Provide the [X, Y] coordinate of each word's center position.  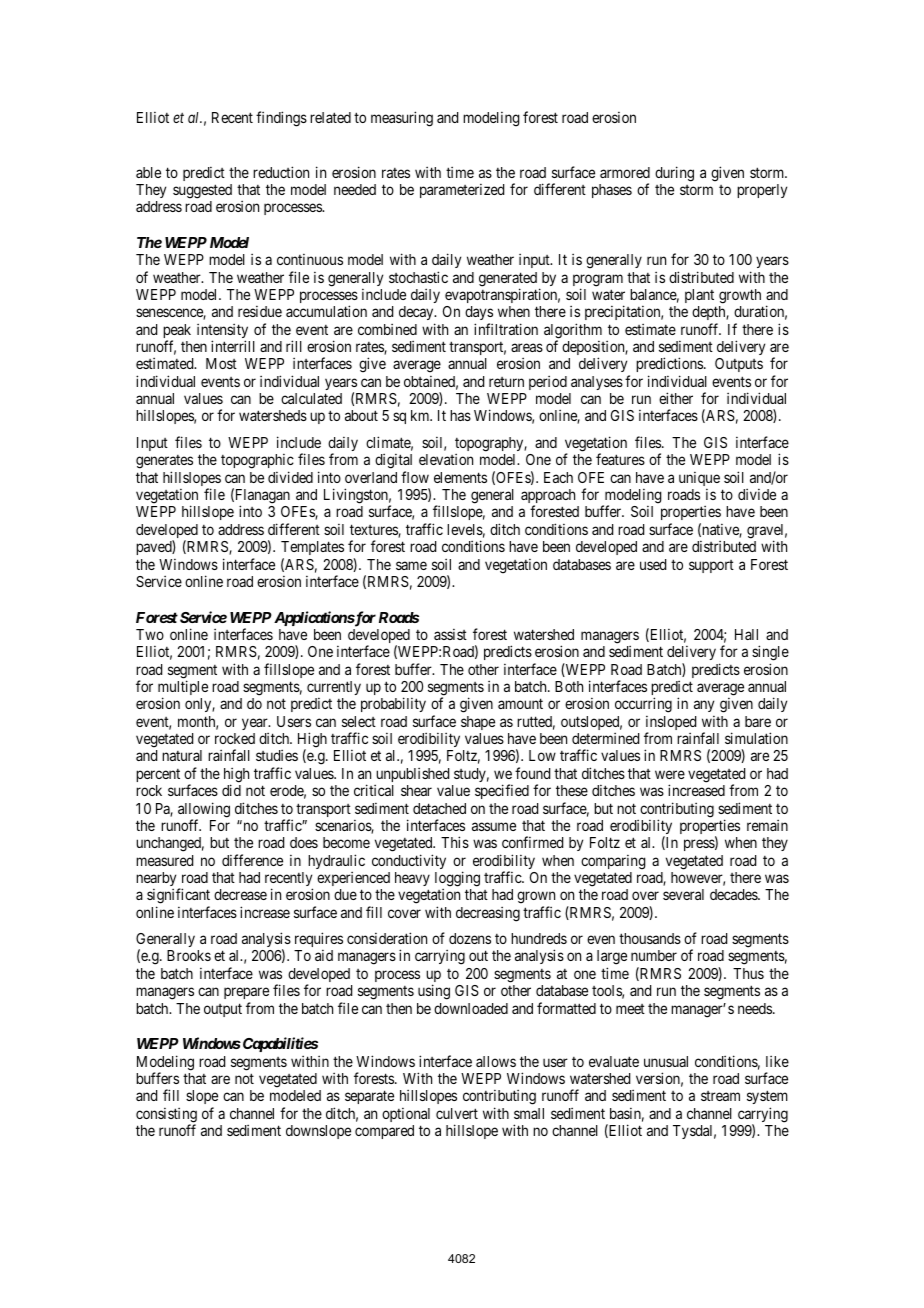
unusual [666, 1061]
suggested [202, 191]
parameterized [462, 191]
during [674, 174]
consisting [166, 1116]
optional [406, 1115]
